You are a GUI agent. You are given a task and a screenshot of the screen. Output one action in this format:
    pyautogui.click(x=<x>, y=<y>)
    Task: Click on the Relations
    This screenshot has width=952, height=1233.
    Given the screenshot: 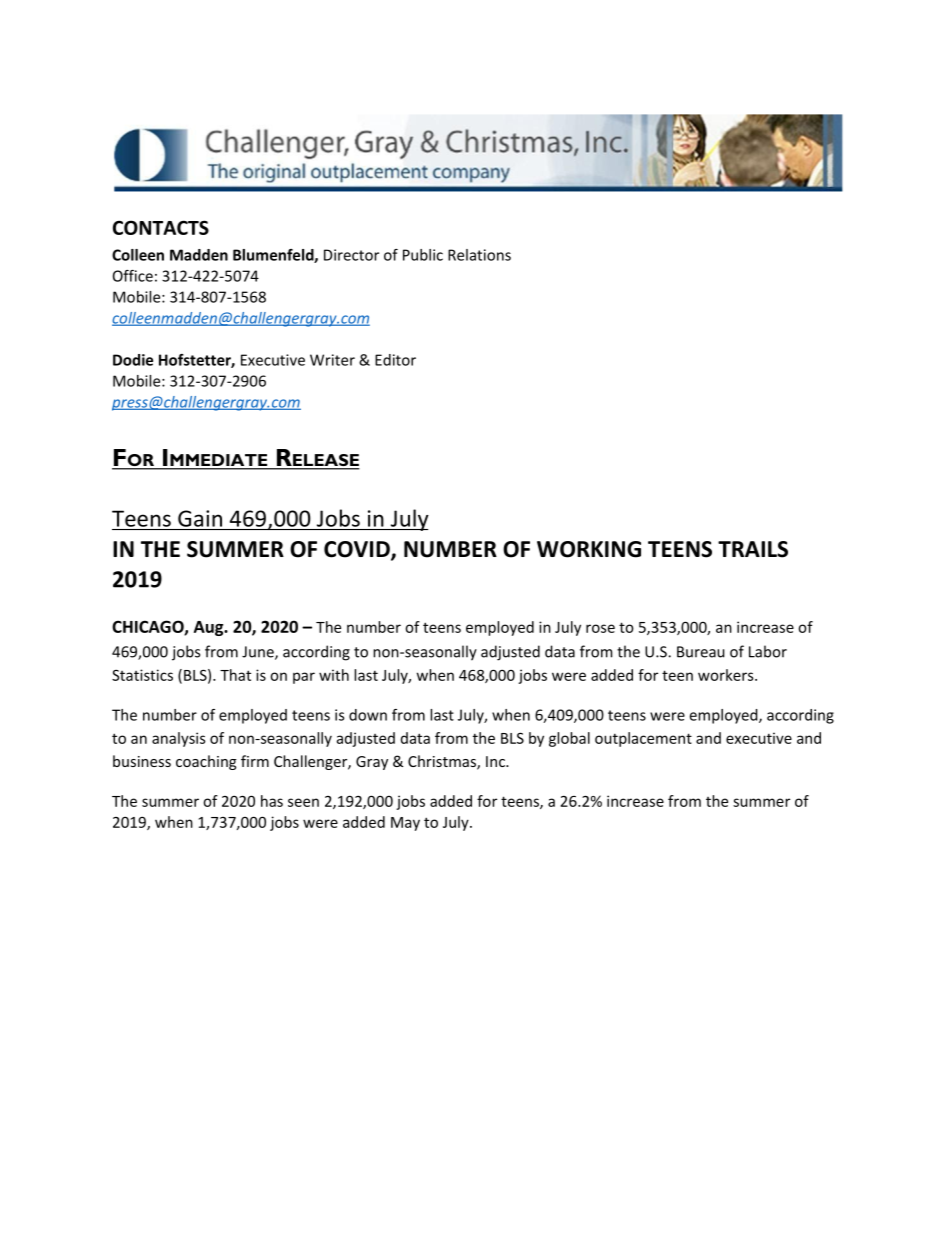 What is the action you would take?
    pyautogui.click(x=479, y=255)
